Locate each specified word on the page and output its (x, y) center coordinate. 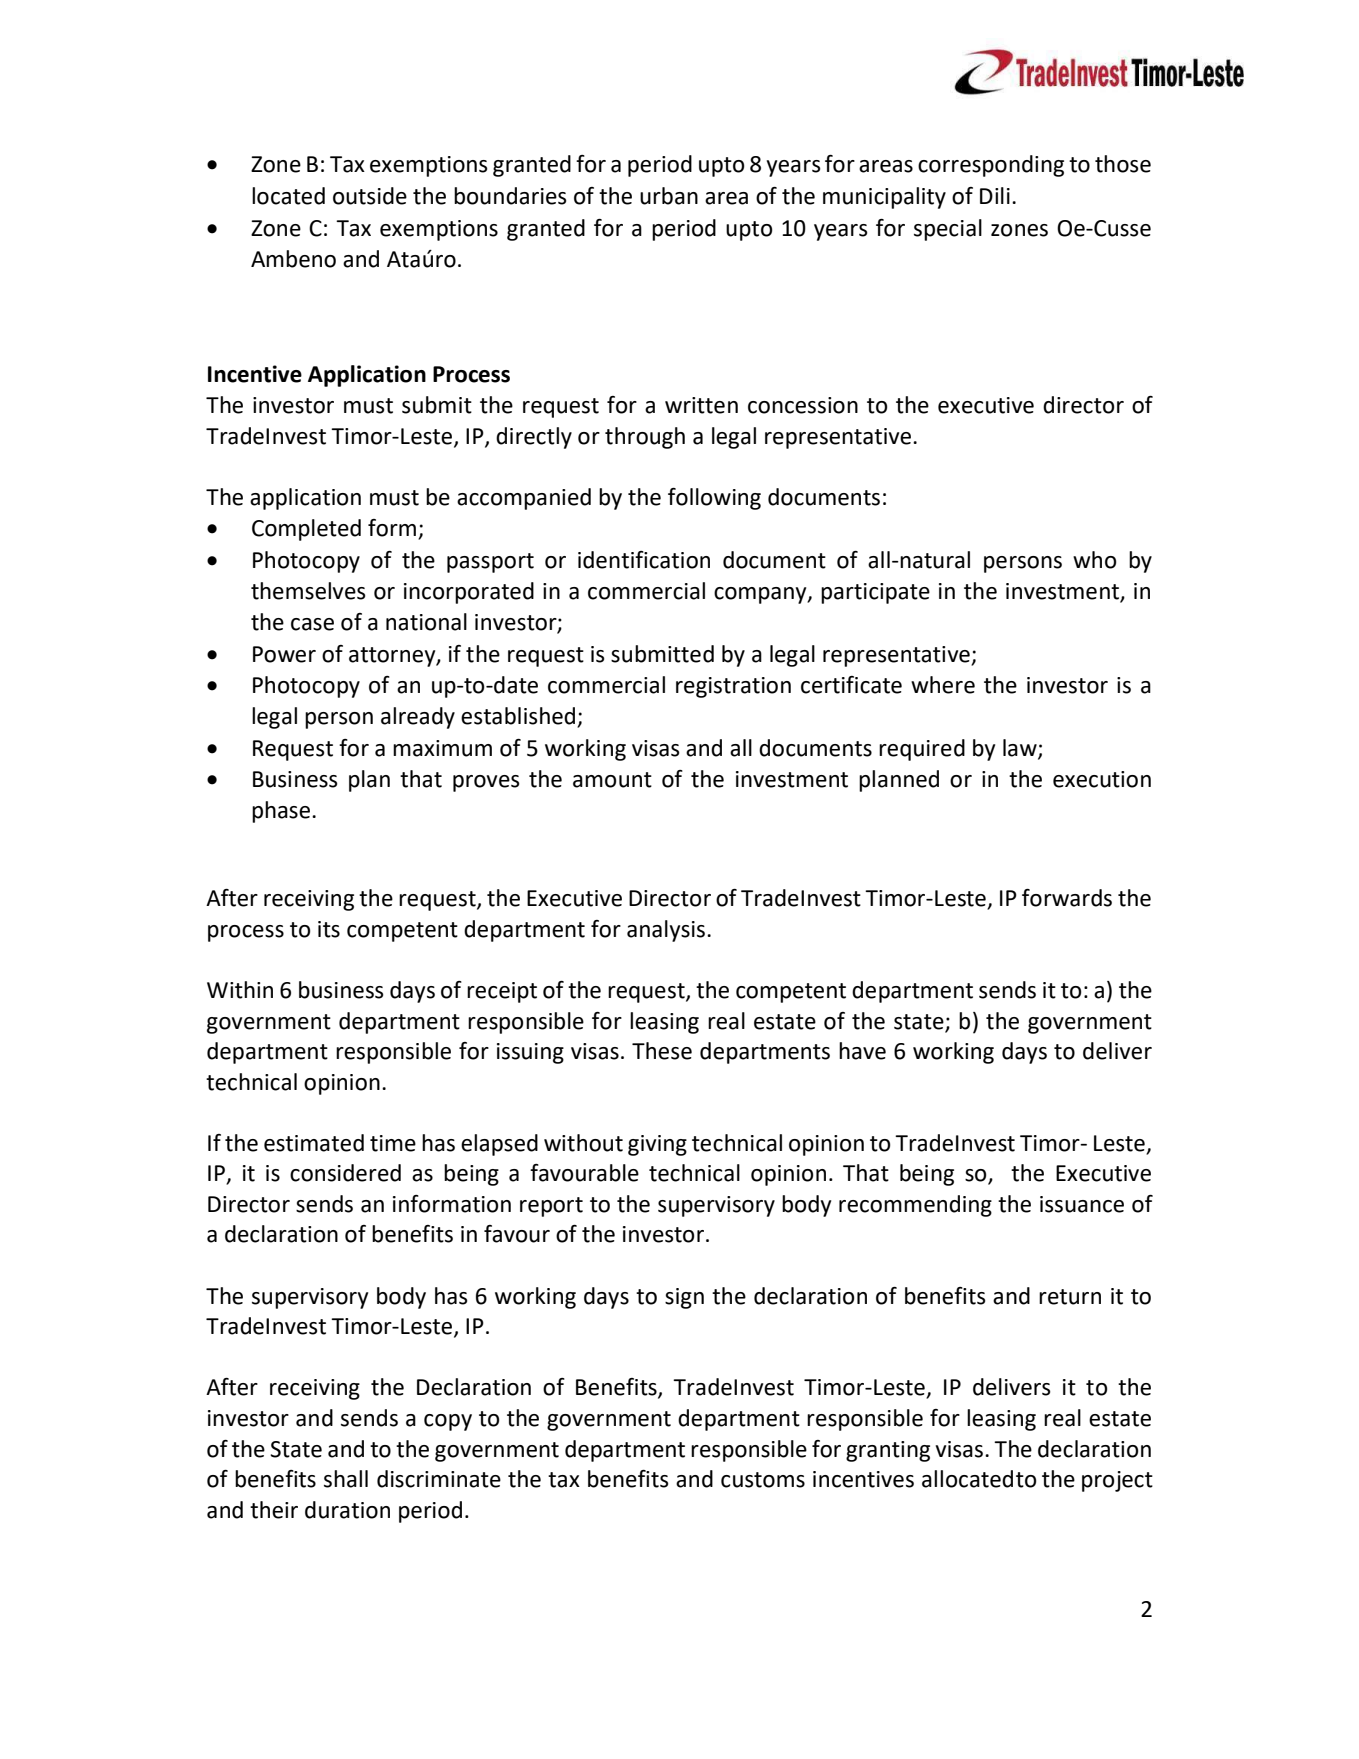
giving (657, 1145)
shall (346, 1479)
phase (281, 812)
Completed (306, 530)
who (1094, 560)
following (714, 499)
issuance (1082, 1204)
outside (370, 196)
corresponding (991, 166)
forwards (1067, 898)
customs (763, 1480)
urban (669, 196)
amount (612, 780)
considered (345, 1173)
